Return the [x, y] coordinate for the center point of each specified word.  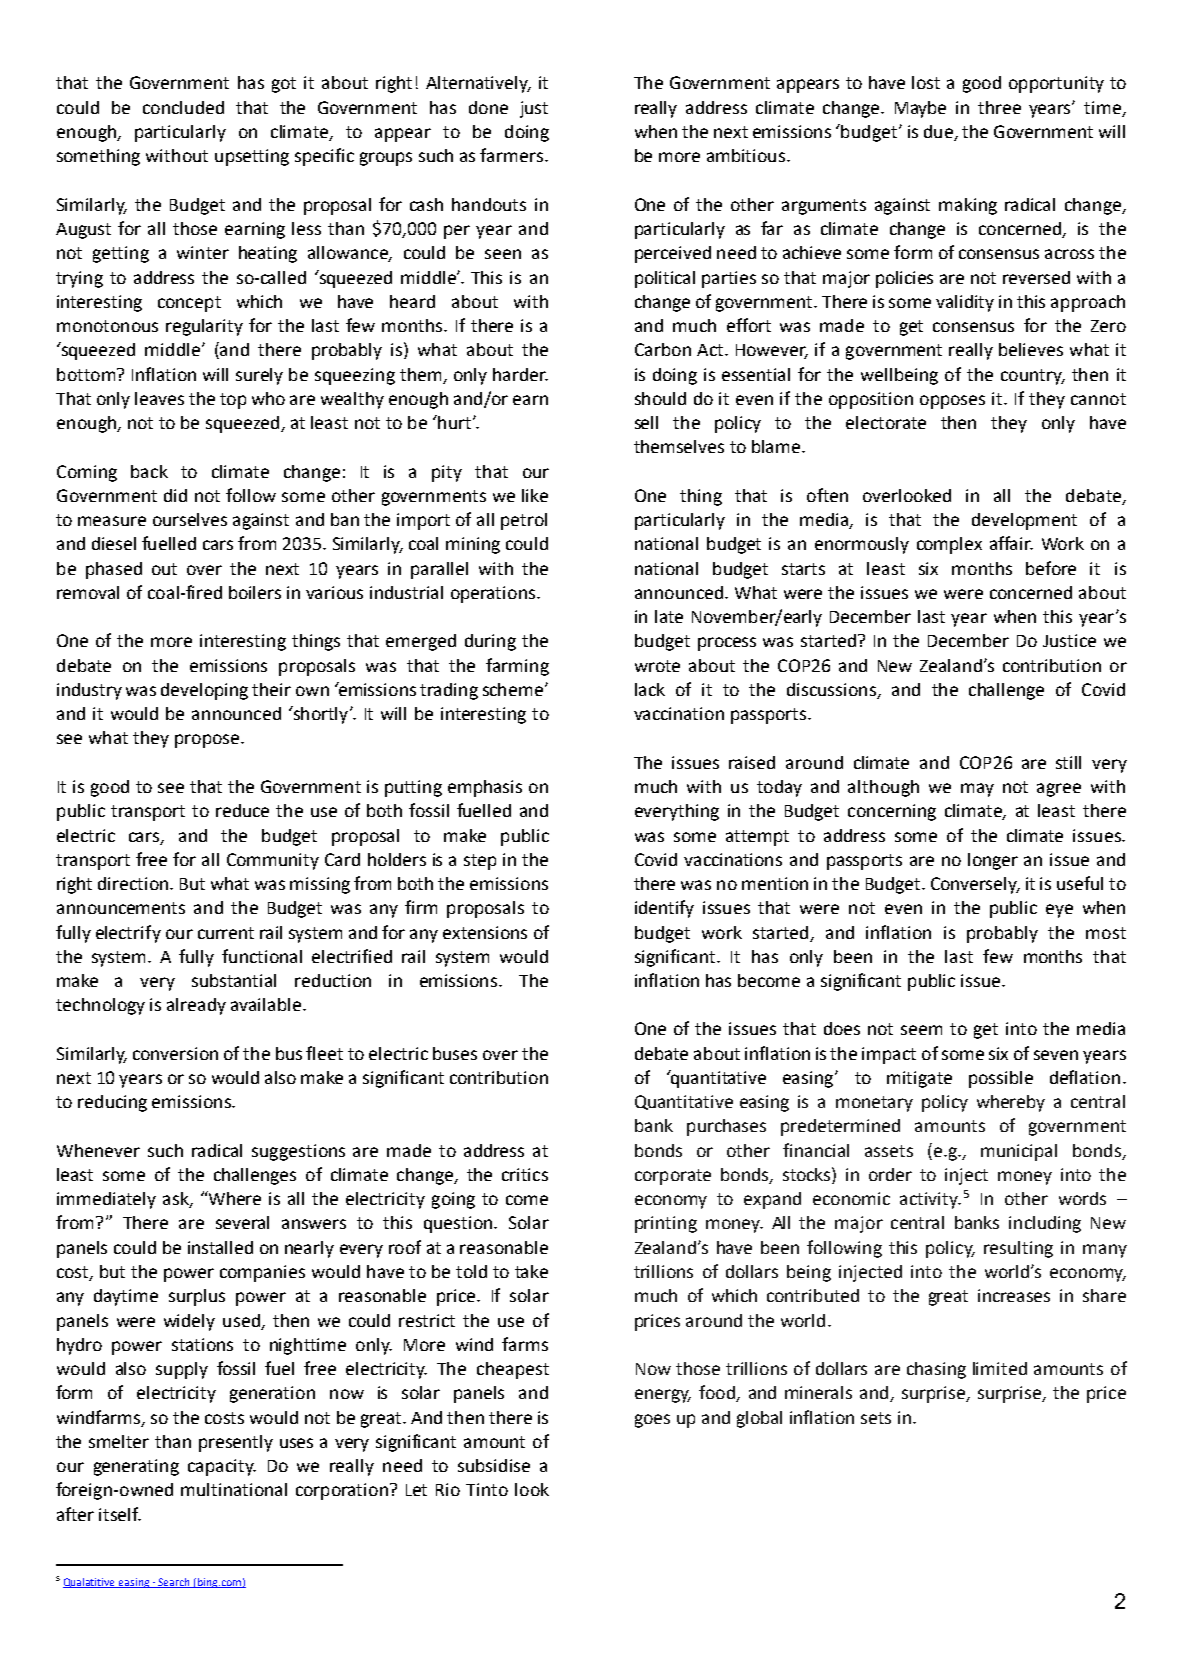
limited [1000, 1368]
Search [174, 1583]
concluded [183, 107]
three [999, 107]
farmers [513, 155]
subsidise [494, 1465]
